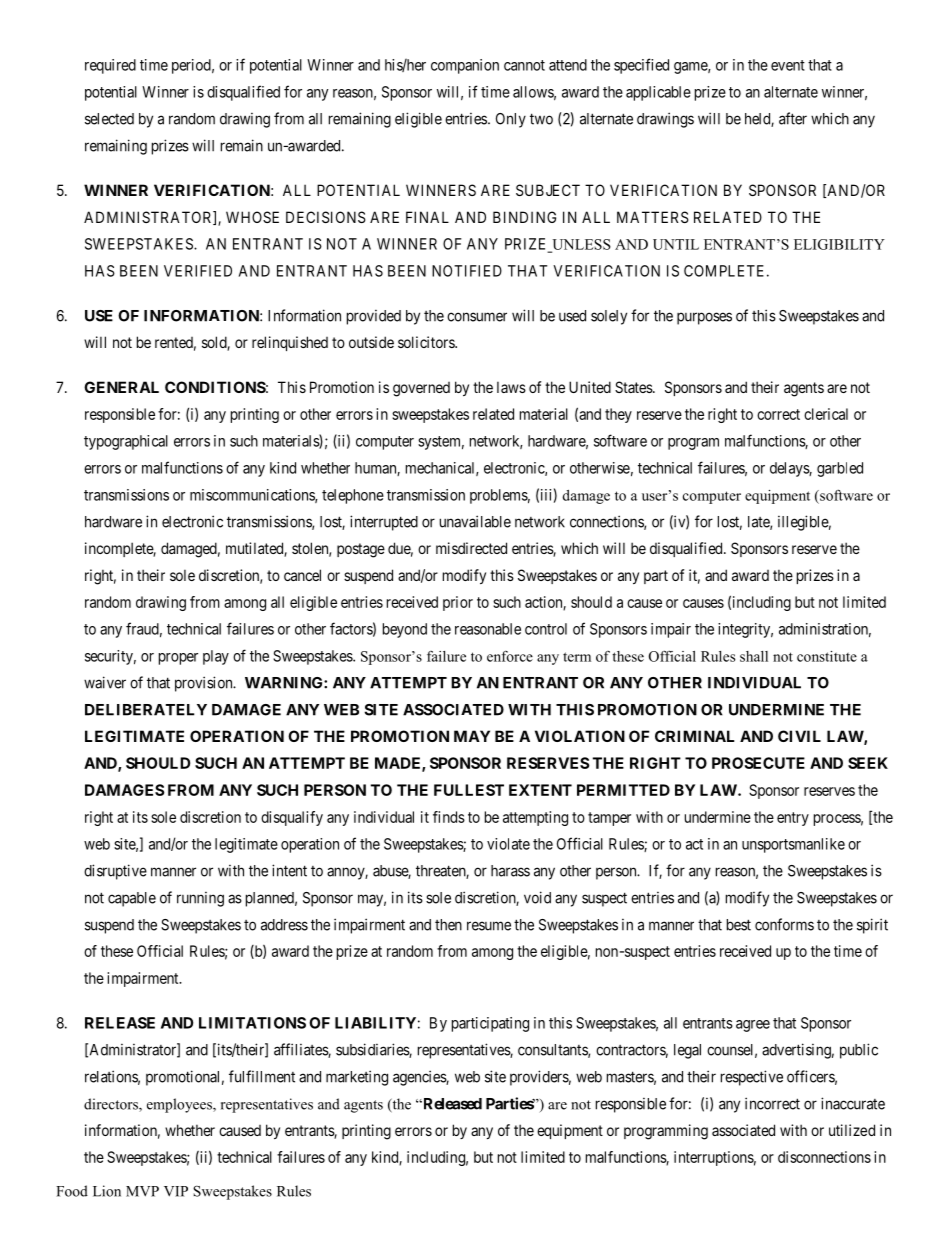 This screenshot has width=952, height=1233. What do you see at coordinates (176, 1191) in the screenshot?
I see `VIP` at bounding box center [176, 1191].
